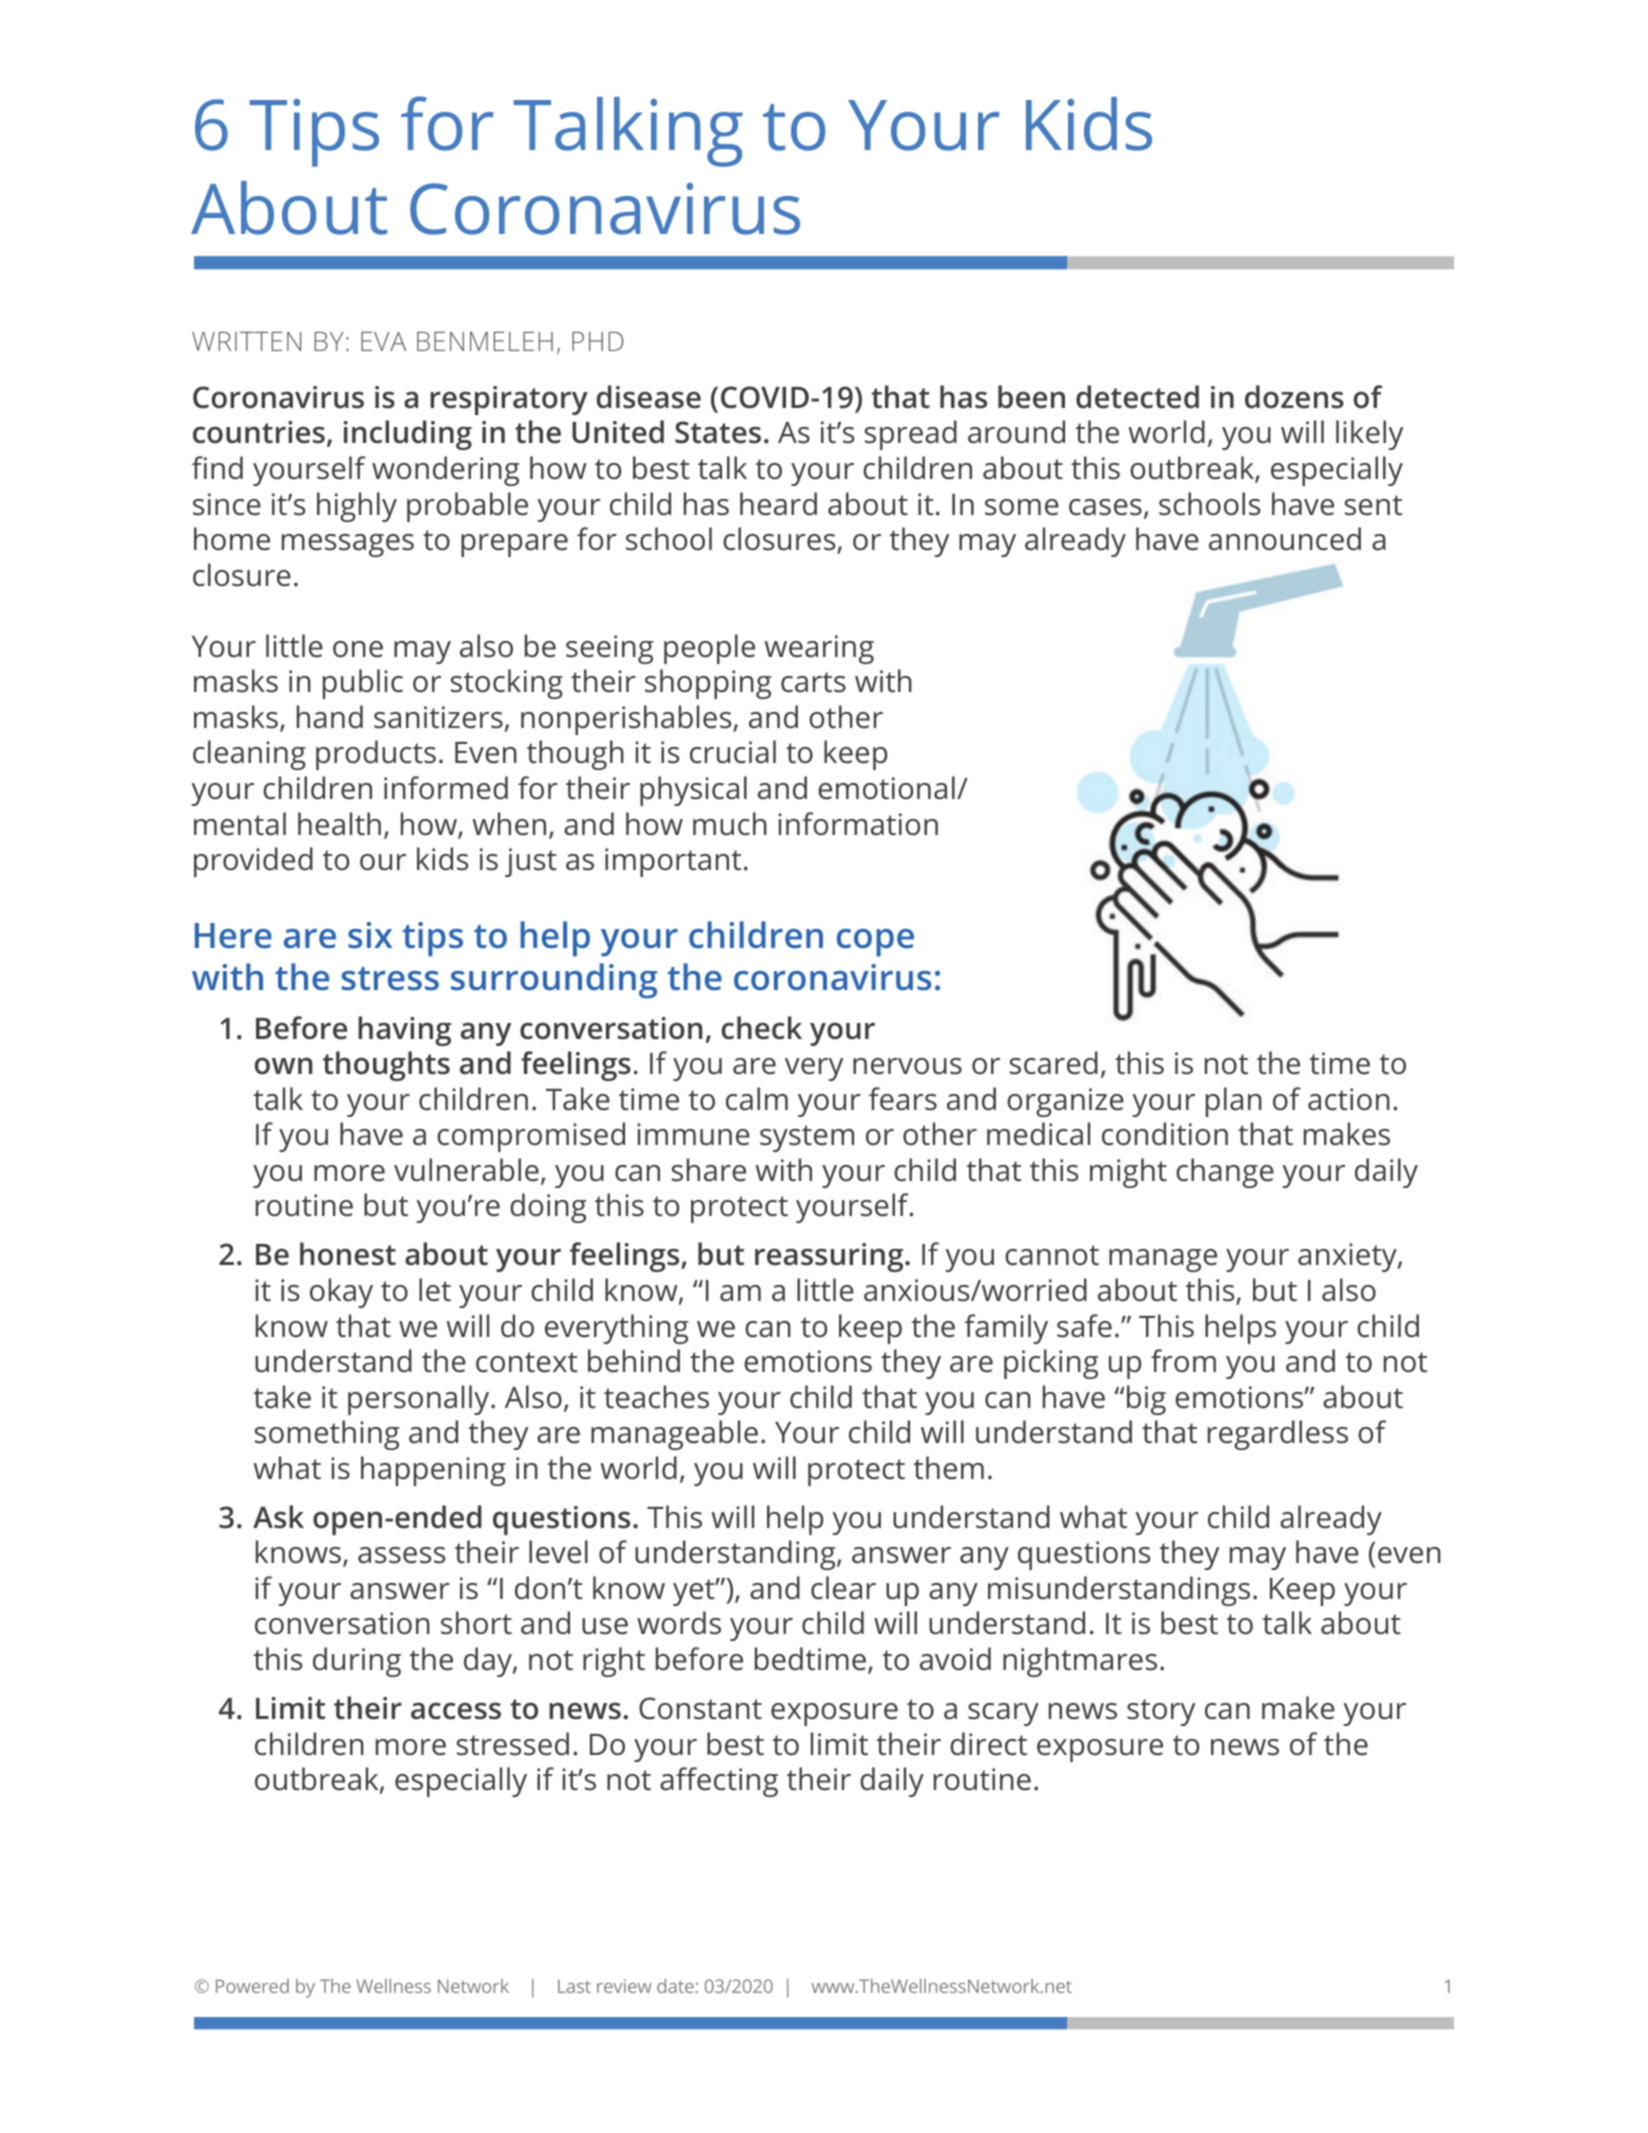 The height and width of the document is (2133, 1648). What do you see at coordinates (733, 752) in the document?
I see `crucial` at bounding box center [733, 752].
